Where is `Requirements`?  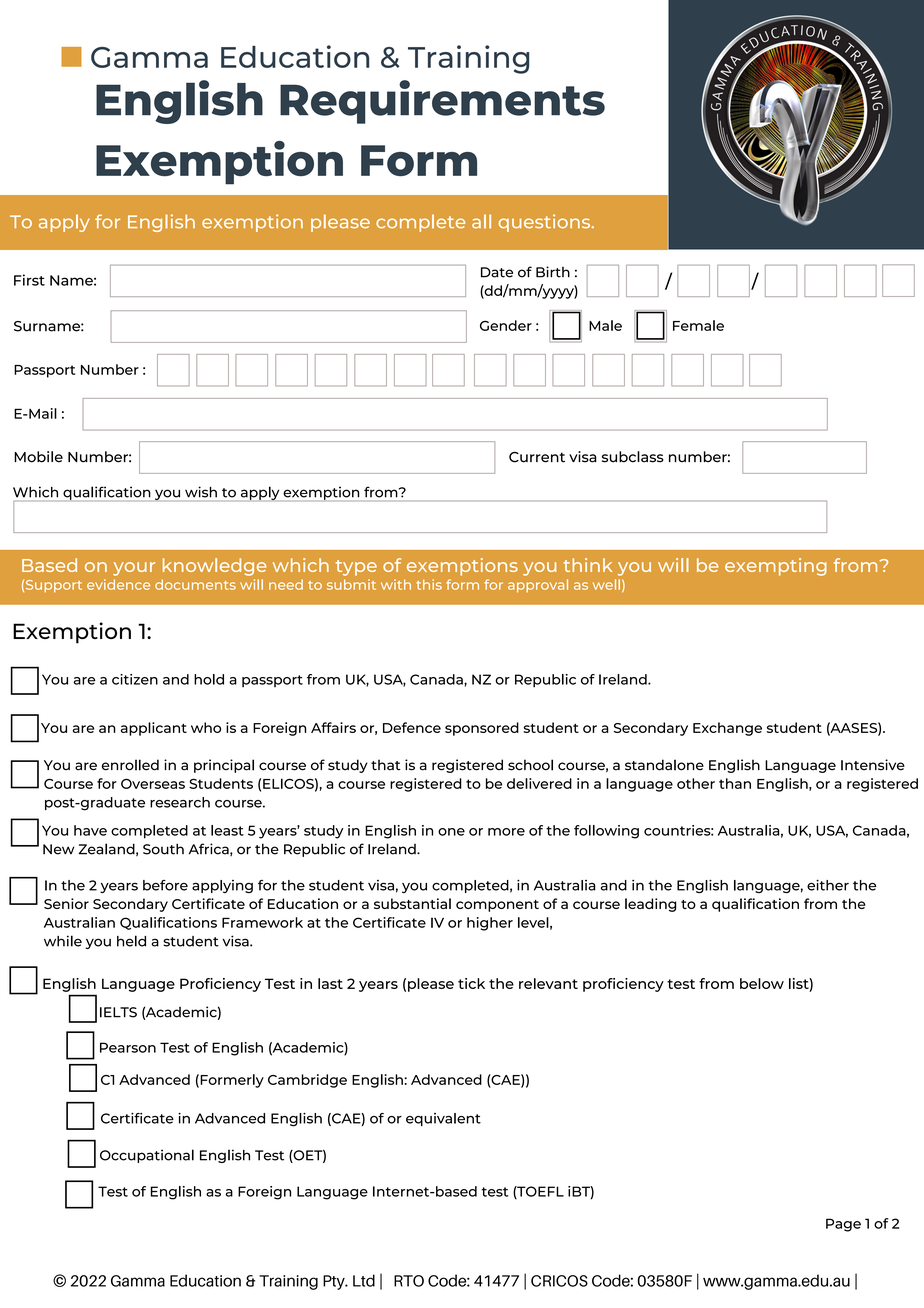 Requirements is located at coordinates (442, 102).
